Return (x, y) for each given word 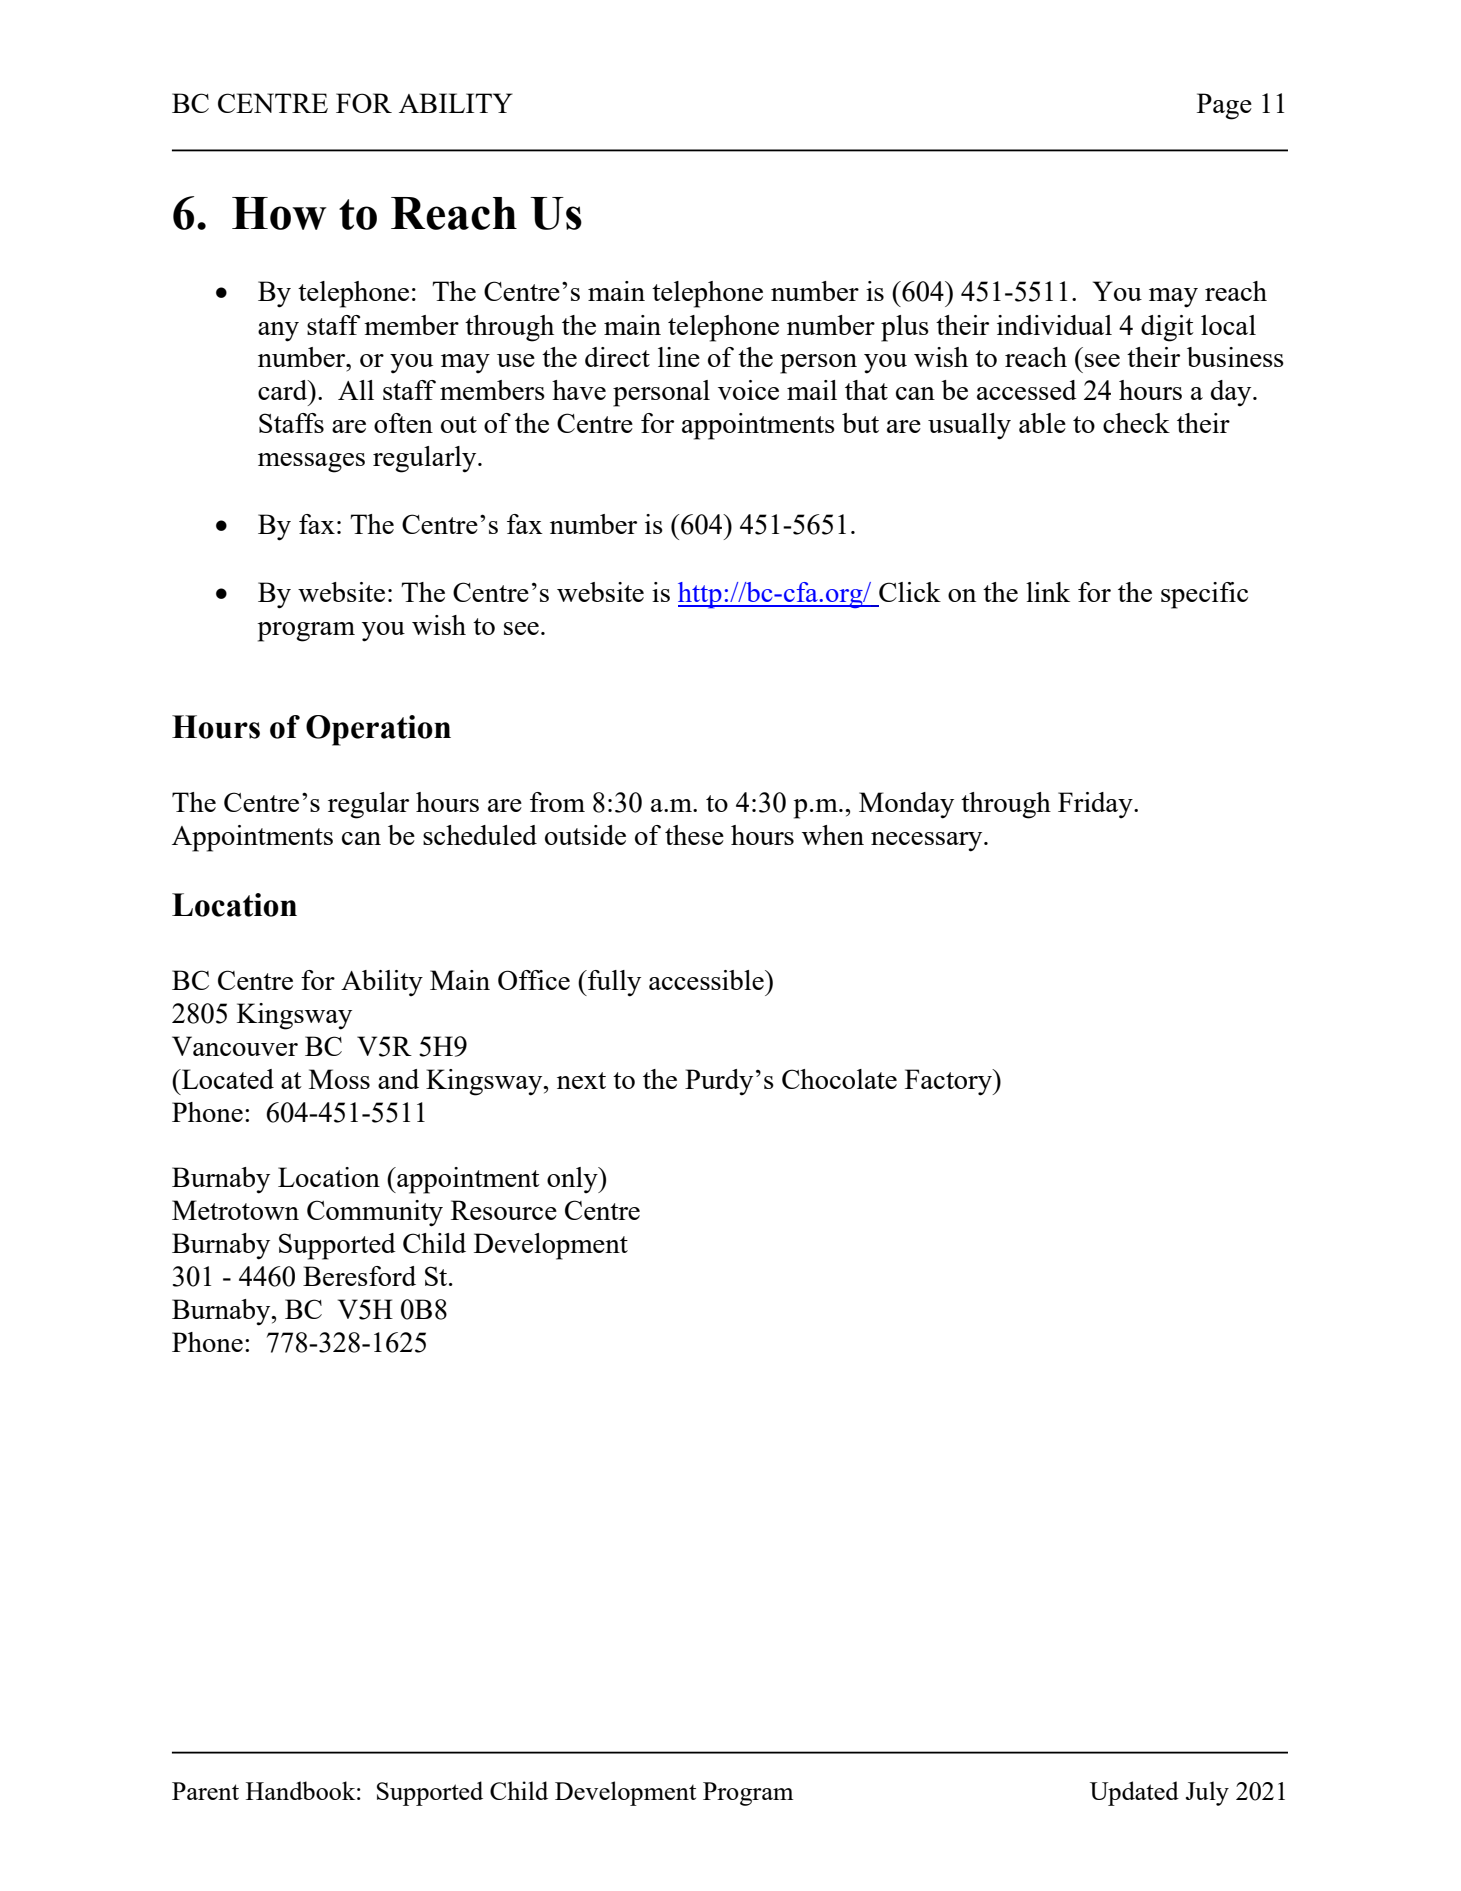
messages (311, 463)
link (1048, 592)
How (279, 213)
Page (1224, 106)
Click (910, 592)
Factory (949, 1082)
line (679, 357)
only (573, 1180)
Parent (205, 1791)
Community (375, 1213)
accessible (707, 980)
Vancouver (235, 1046)
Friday (1096, 805)
